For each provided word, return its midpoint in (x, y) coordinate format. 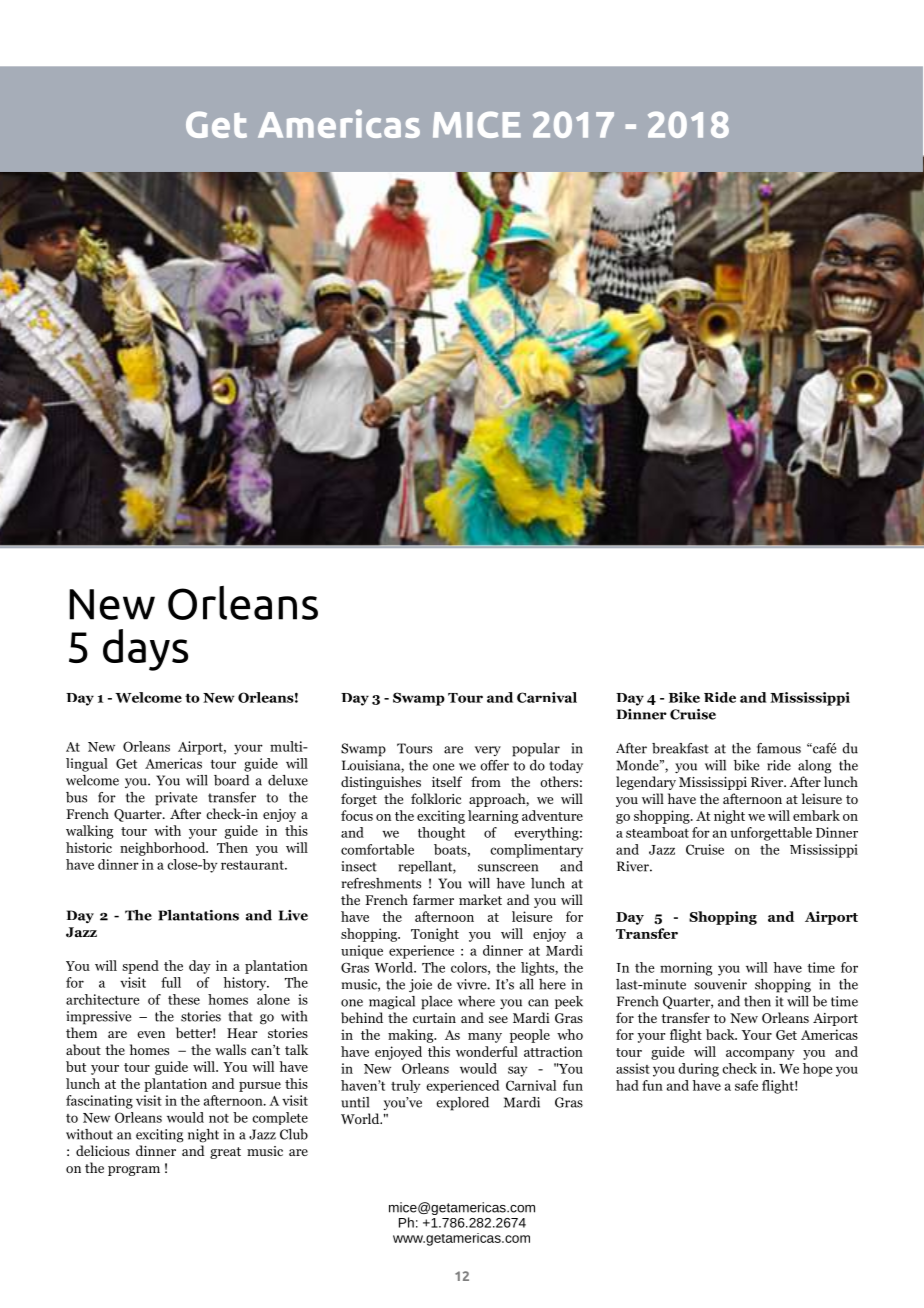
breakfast (680, 748)
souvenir (720, 984)
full (171, 982)
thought (441, 834)
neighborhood (164, 849)
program (134, 1171)
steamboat (657, 832)
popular (536, 750)
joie (420, 985)
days (145, 650)
